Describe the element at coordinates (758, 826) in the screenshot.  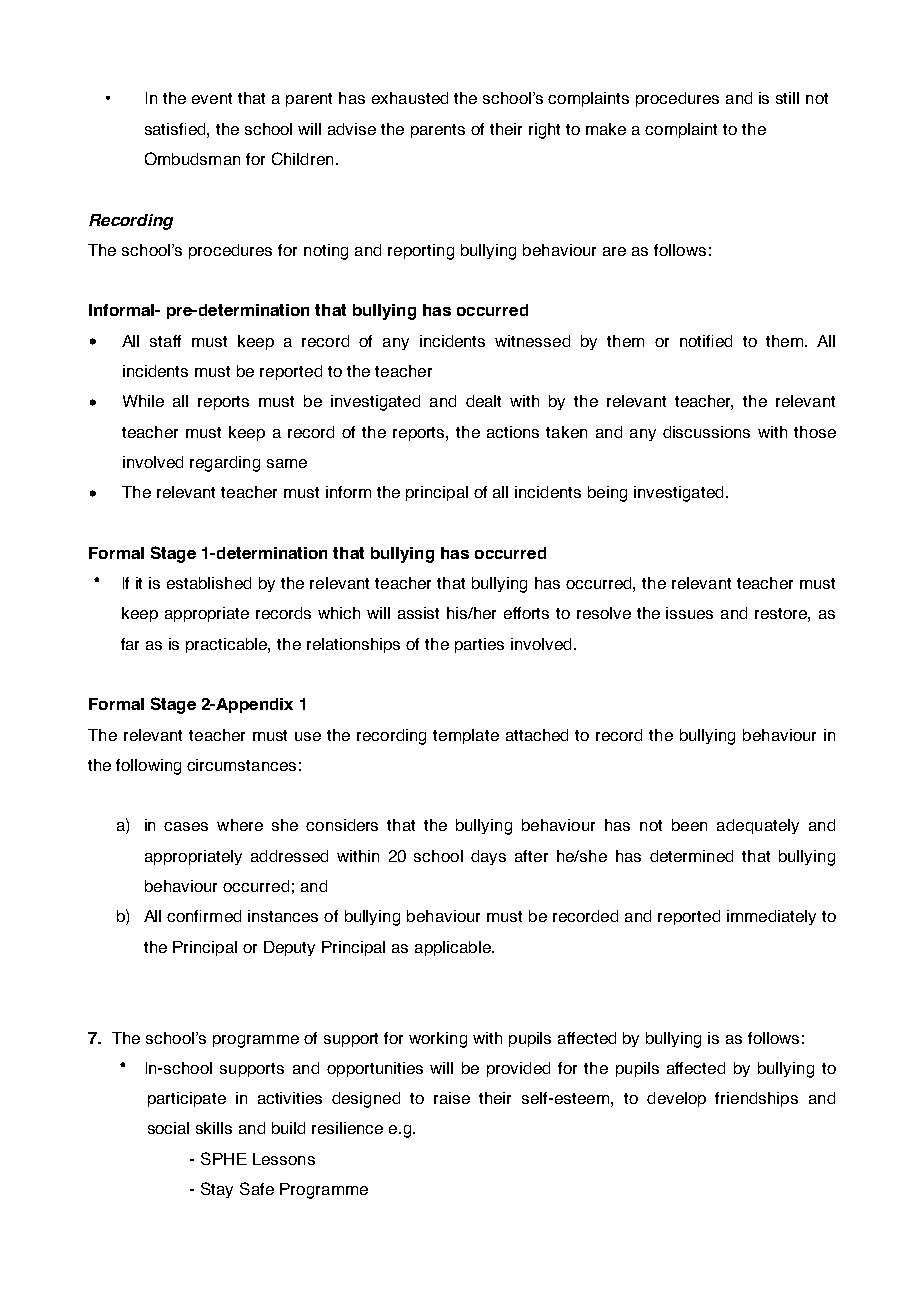
I see `adequately` at that location.
